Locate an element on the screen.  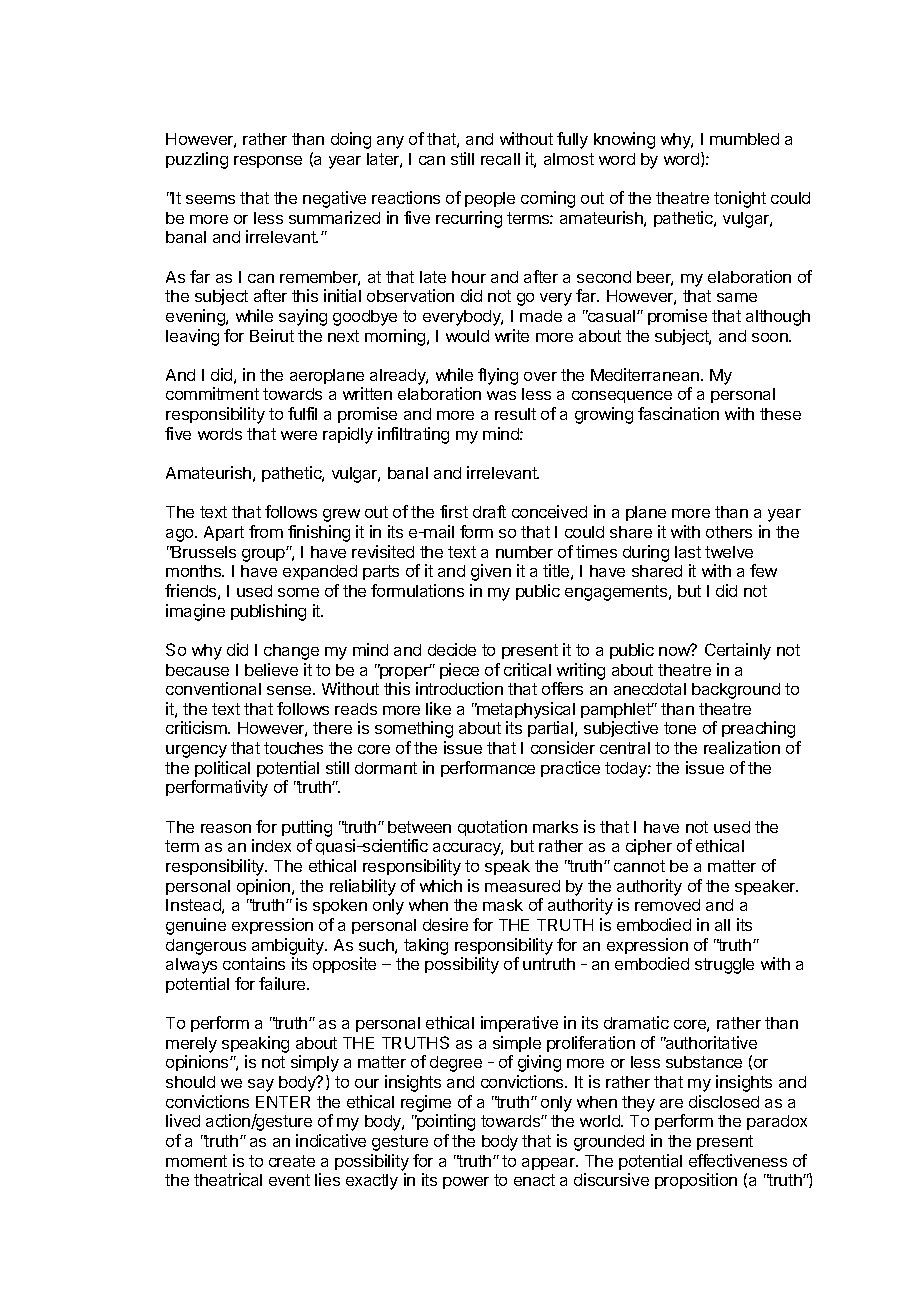
recall is located at coordinates (500, 159).
